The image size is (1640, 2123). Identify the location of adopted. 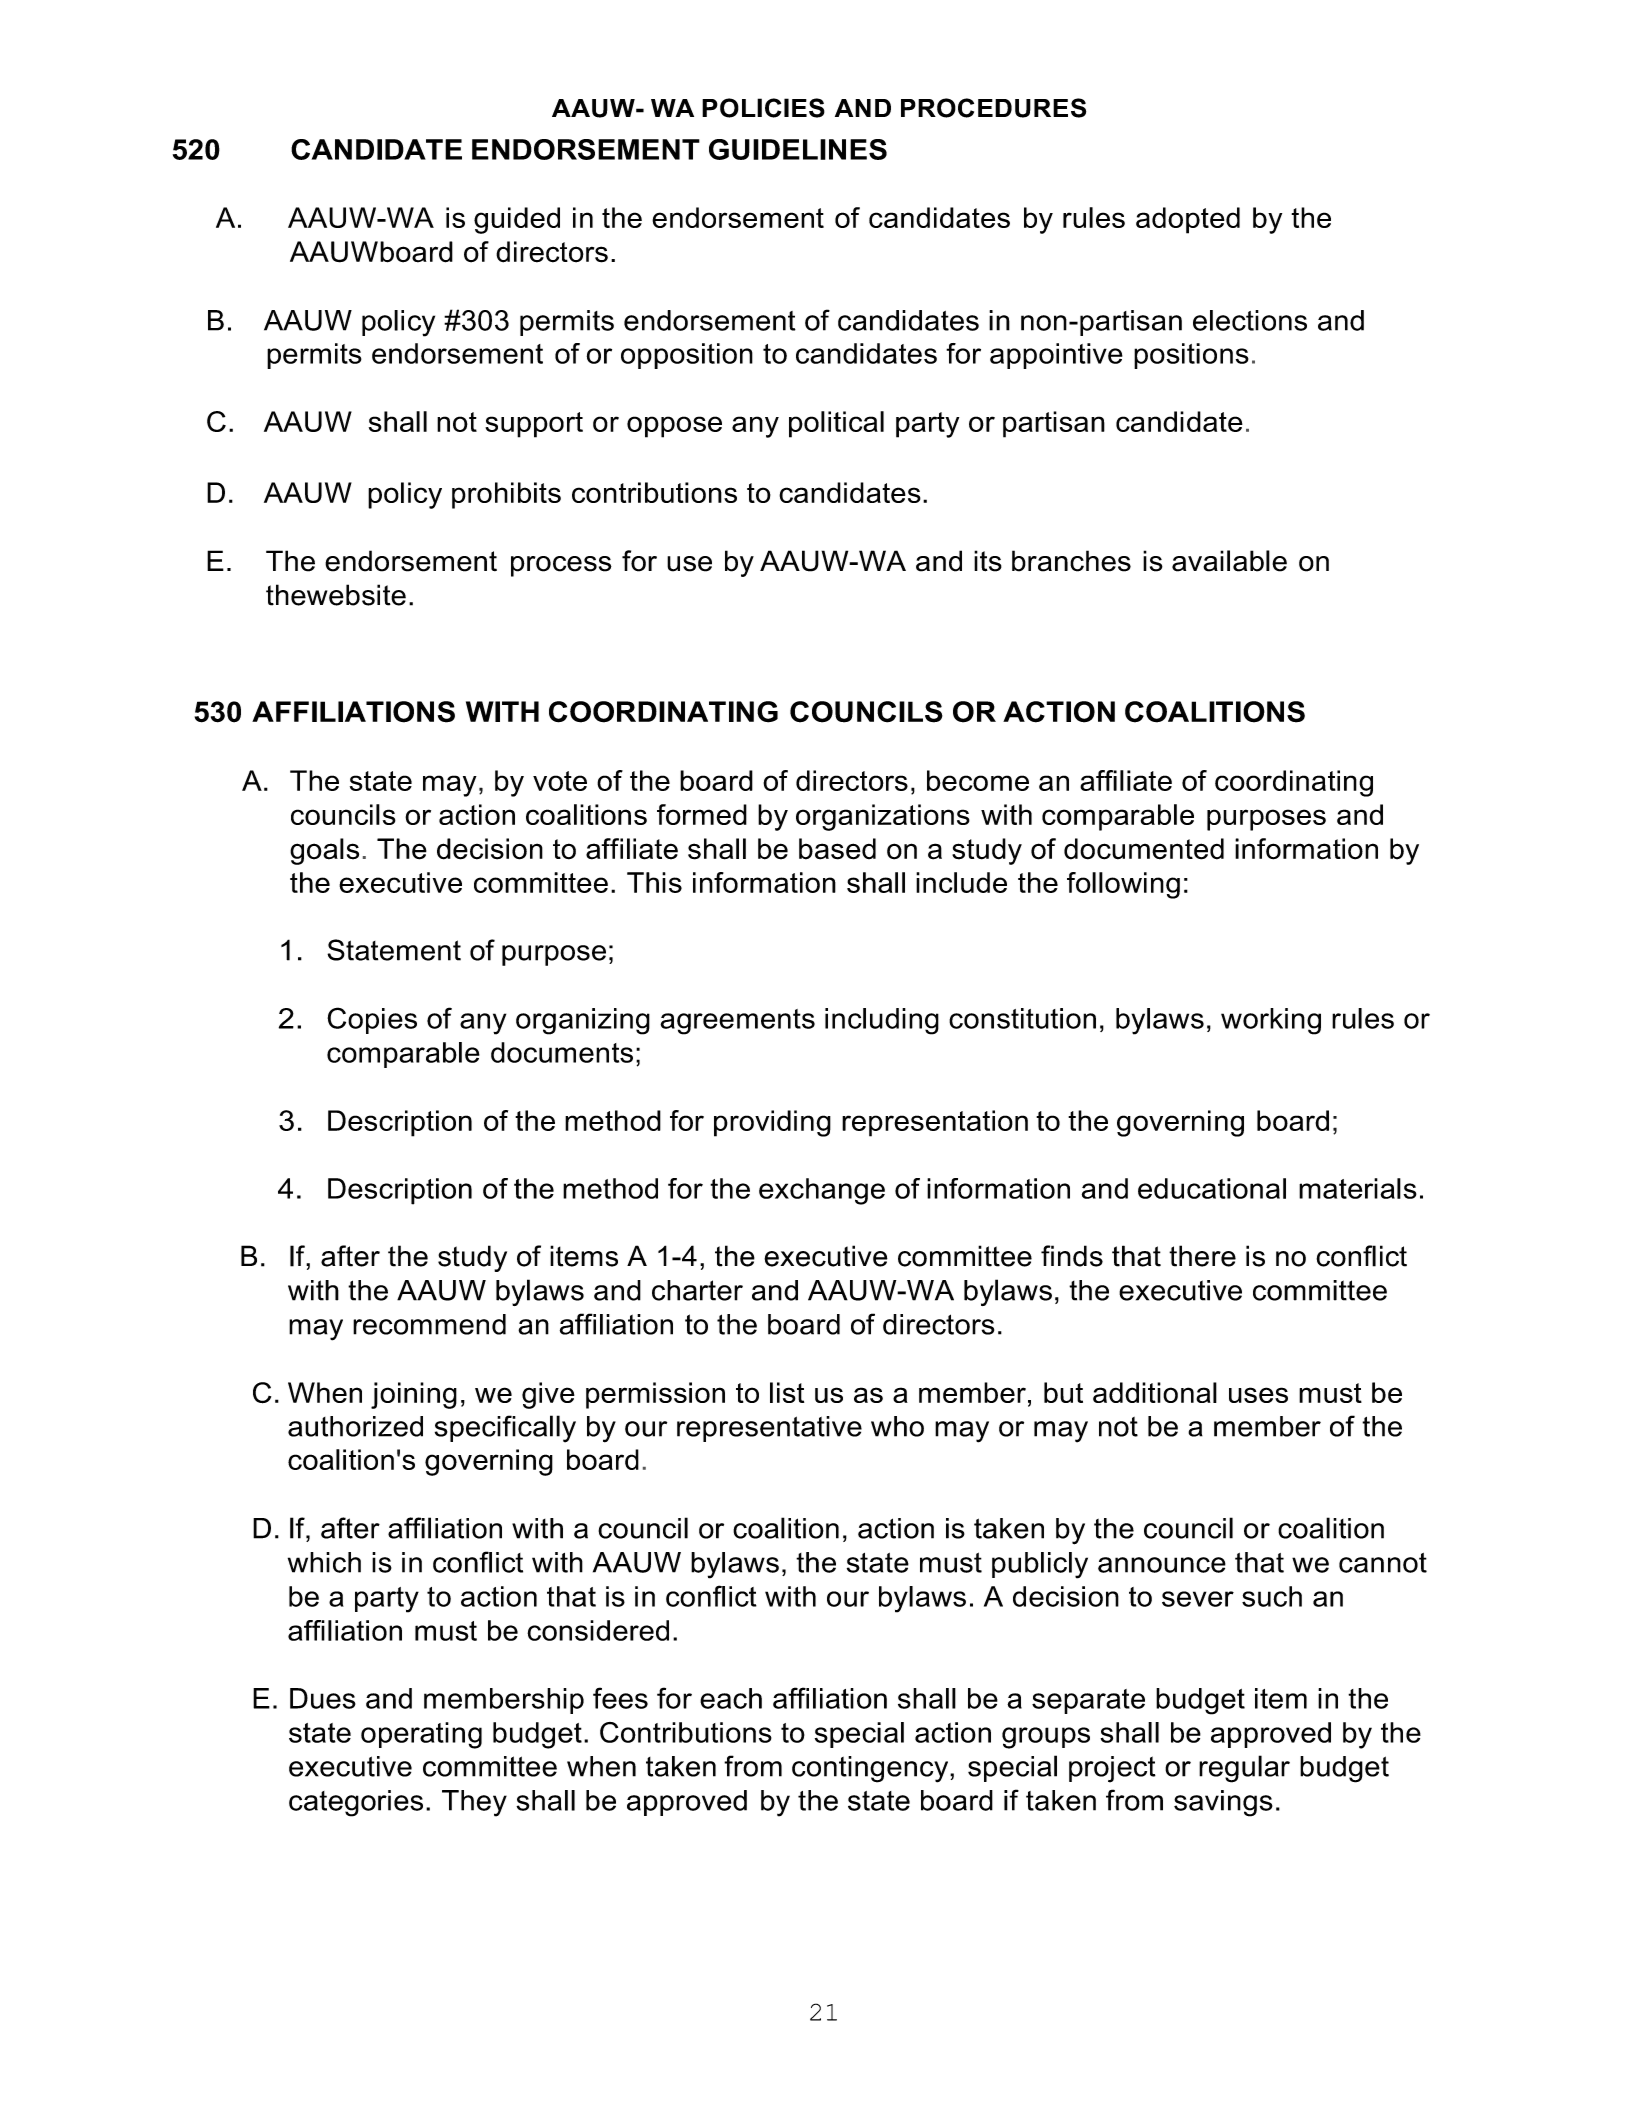
(1188, 220).
